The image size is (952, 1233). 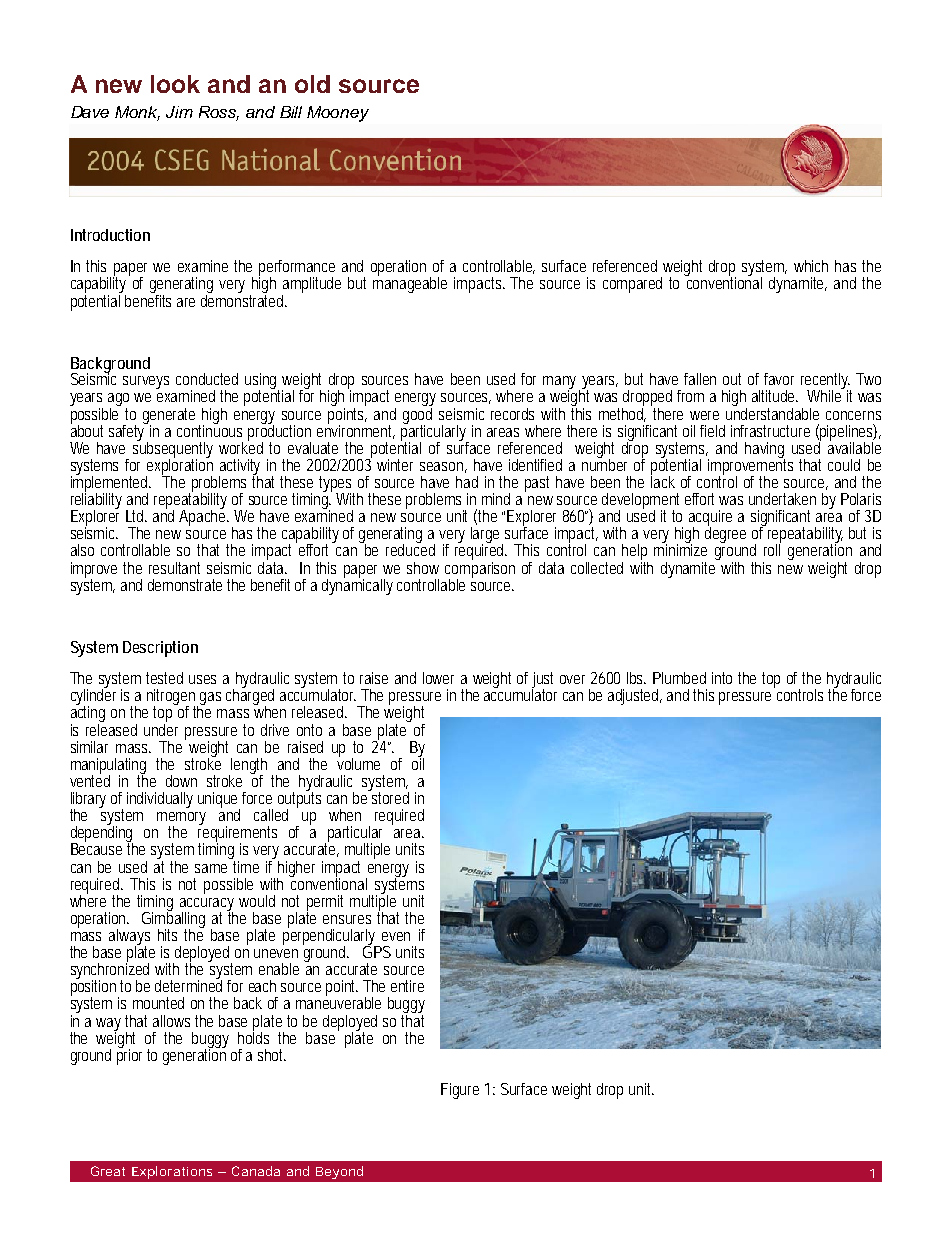 I want to click on Jim, so click(x=179, y=112).
